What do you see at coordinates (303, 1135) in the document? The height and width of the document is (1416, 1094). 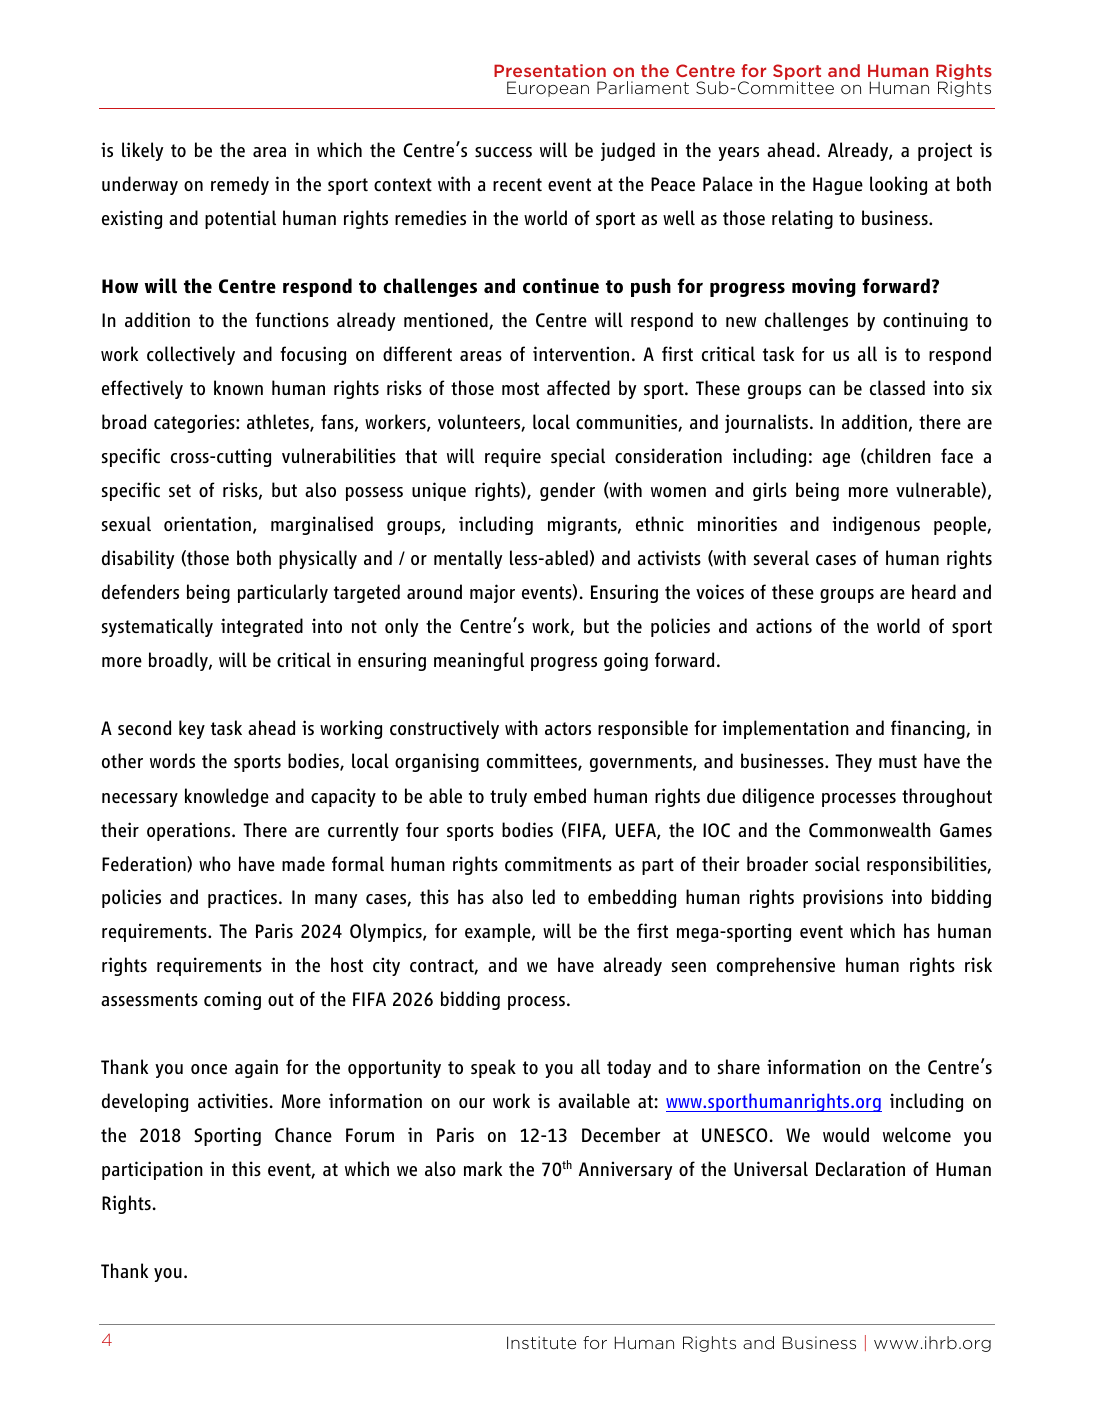 I see `Chance` at bounding box center [303, 1135].
